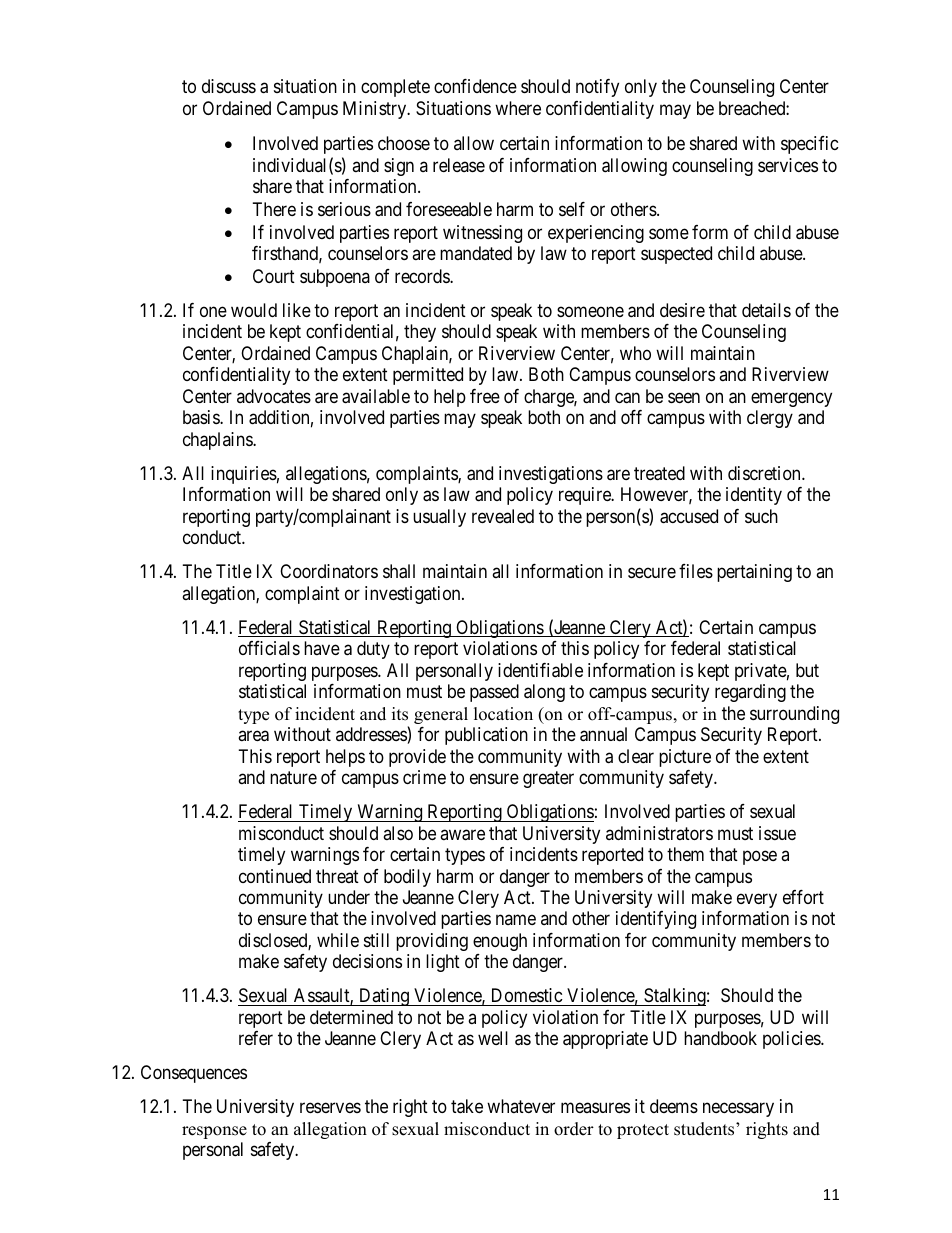 This page has width=952, height=1233. I want to click on discuss, so click(229, 86).
